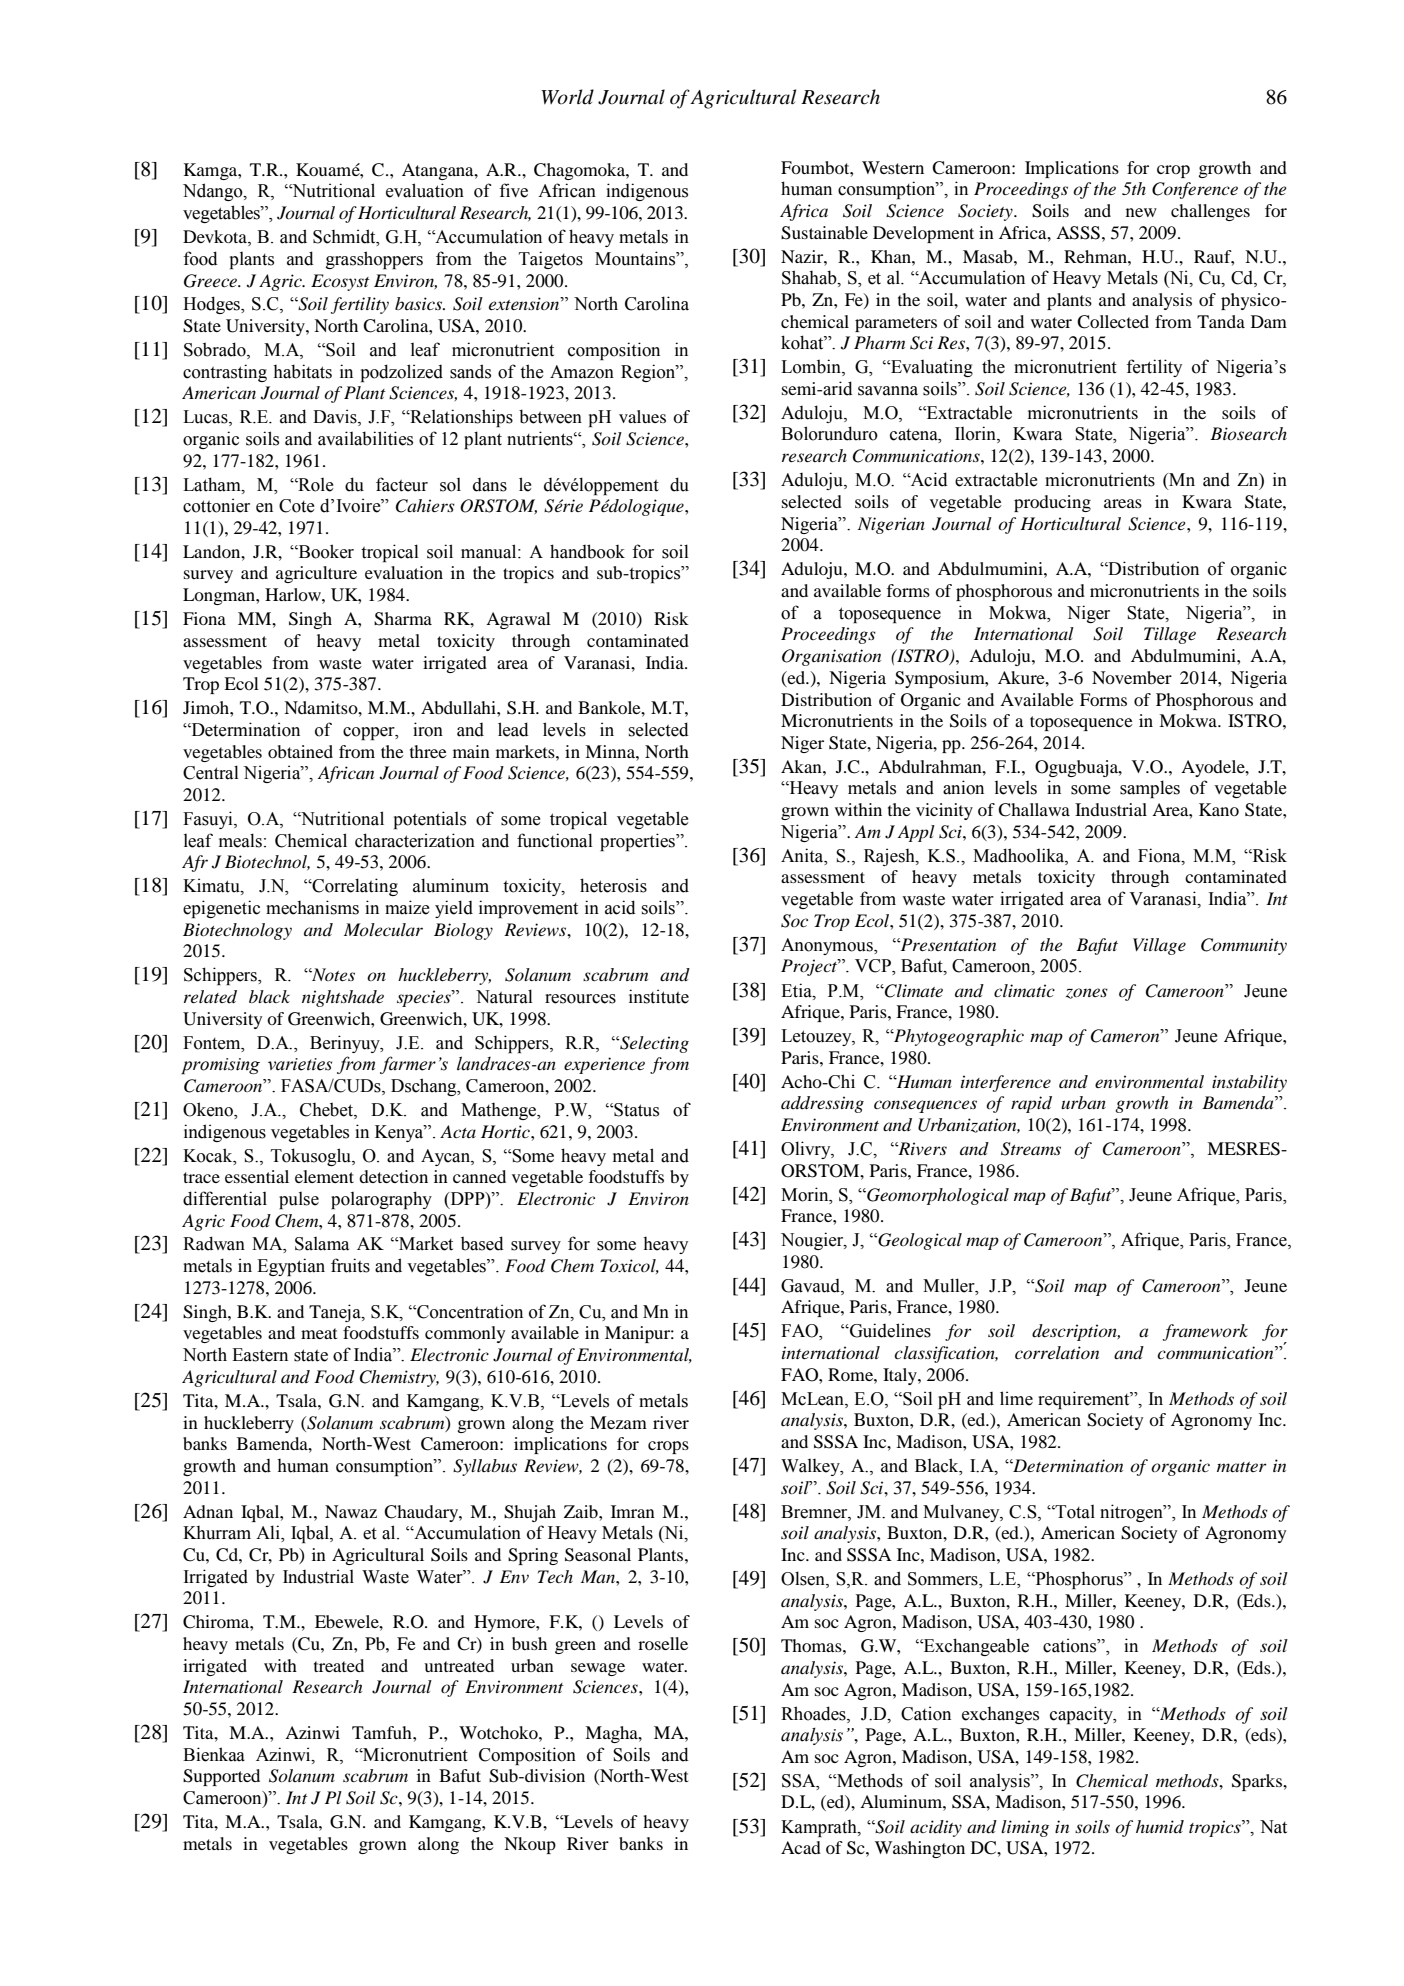  Describe the element at coordinates (300, 751) in the page. I see `obtained` at that location.
